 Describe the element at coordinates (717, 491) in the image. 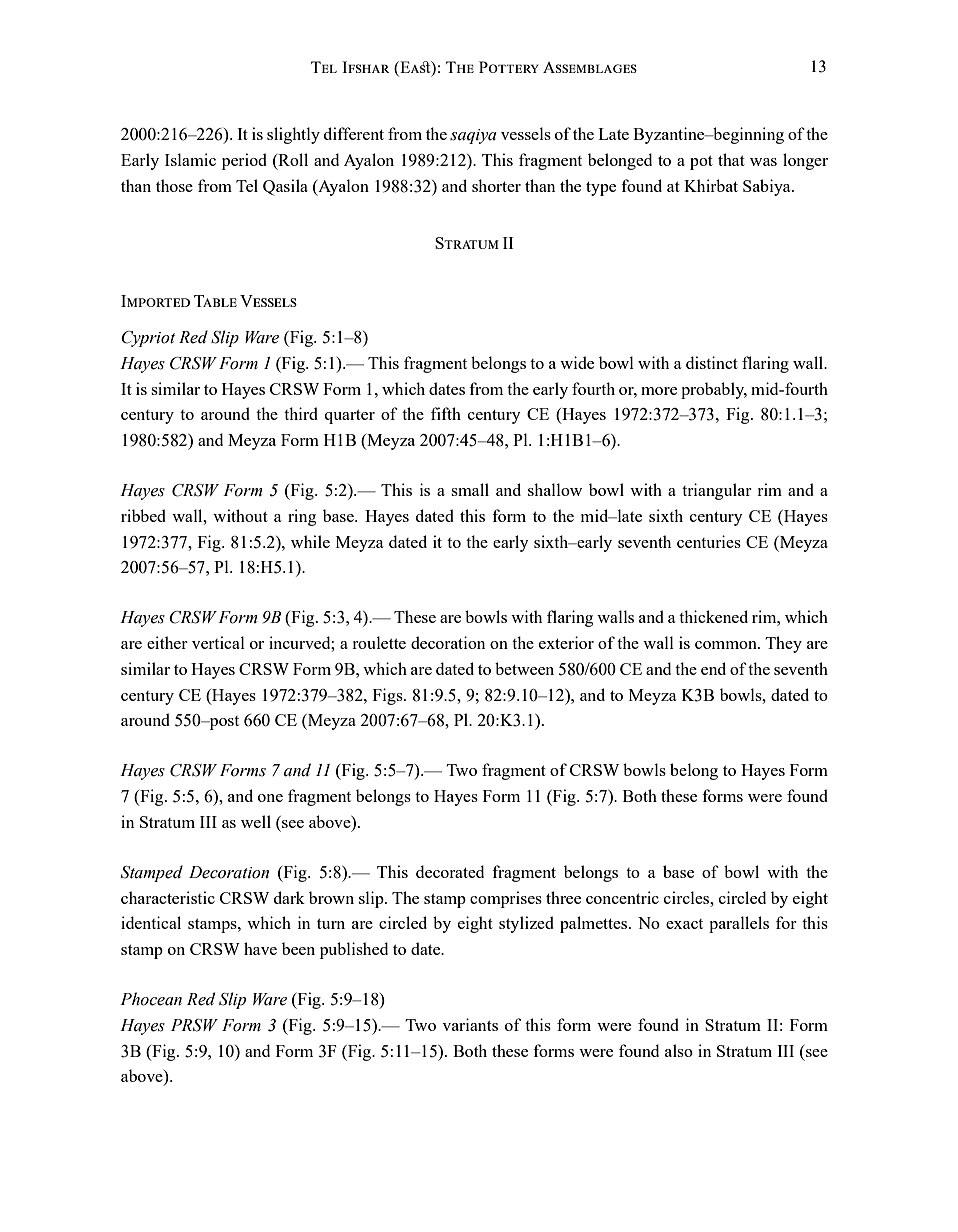

I see `triangular` at that location.
